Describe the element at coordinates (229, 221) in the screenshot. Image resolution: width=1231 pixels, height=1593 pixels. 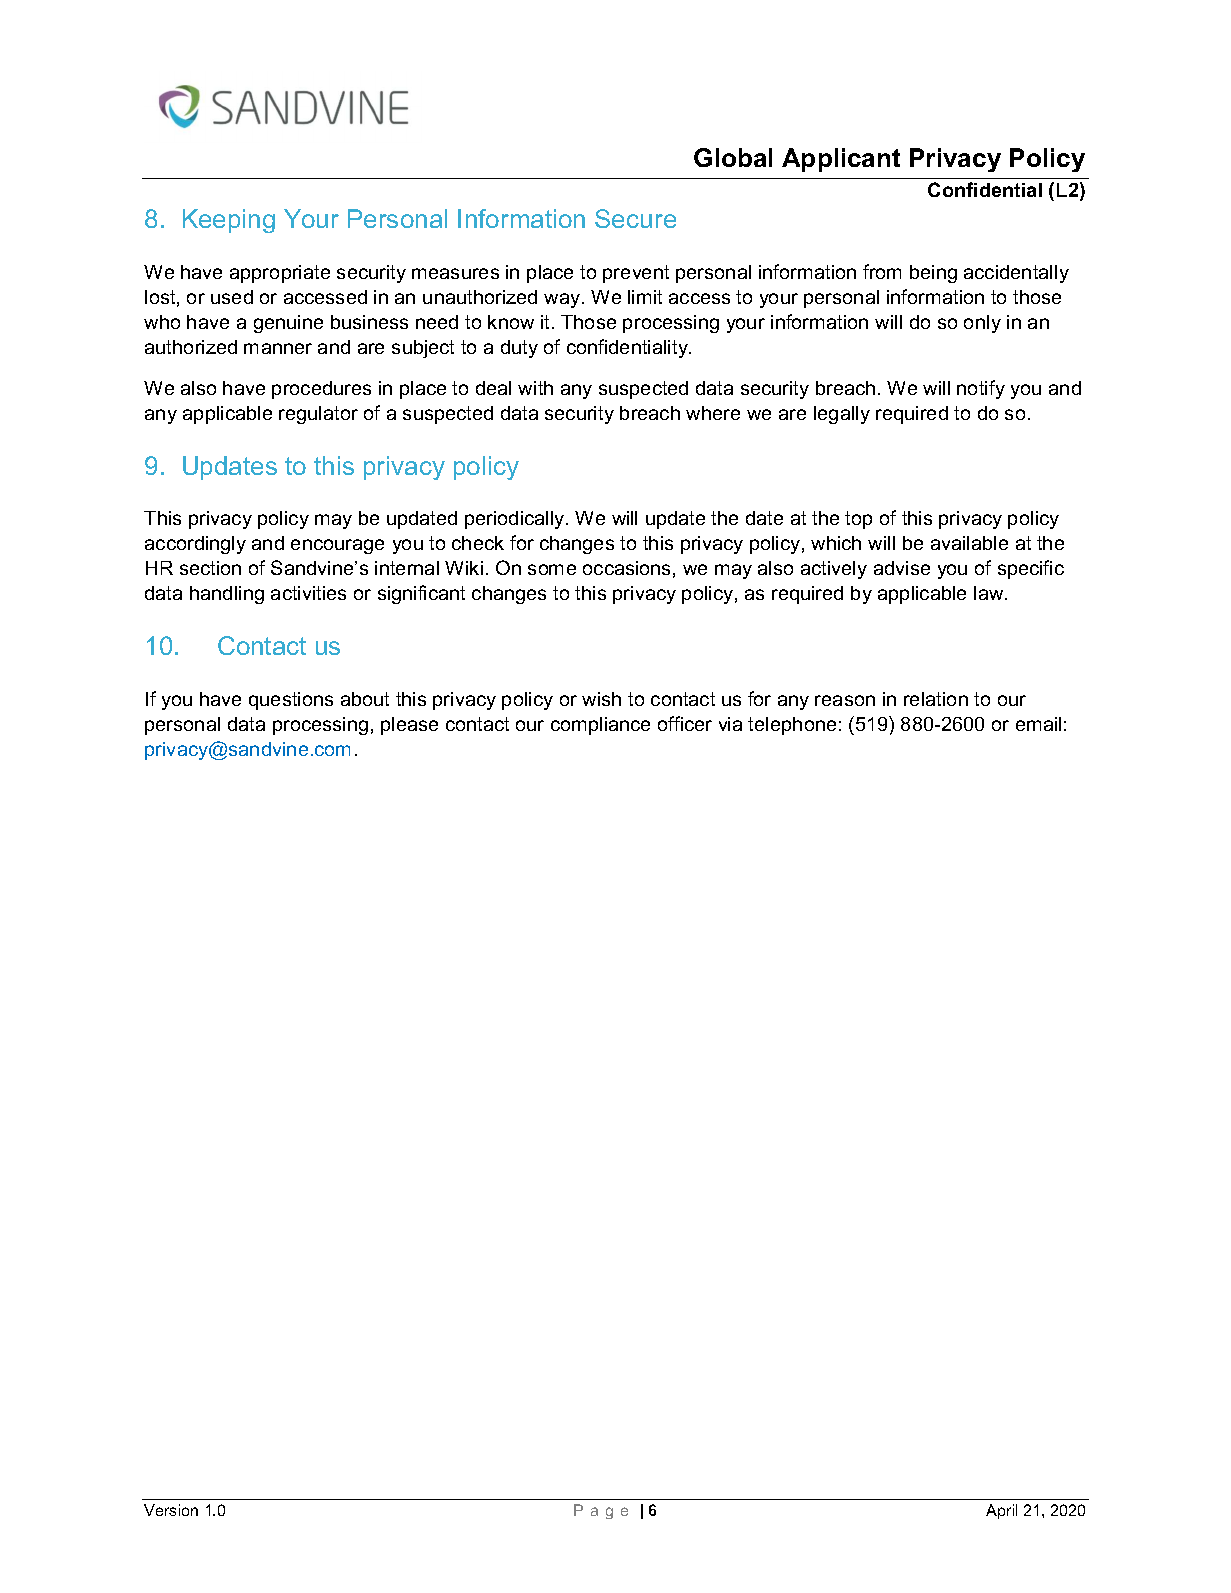
I see `Keeping` at that location.
